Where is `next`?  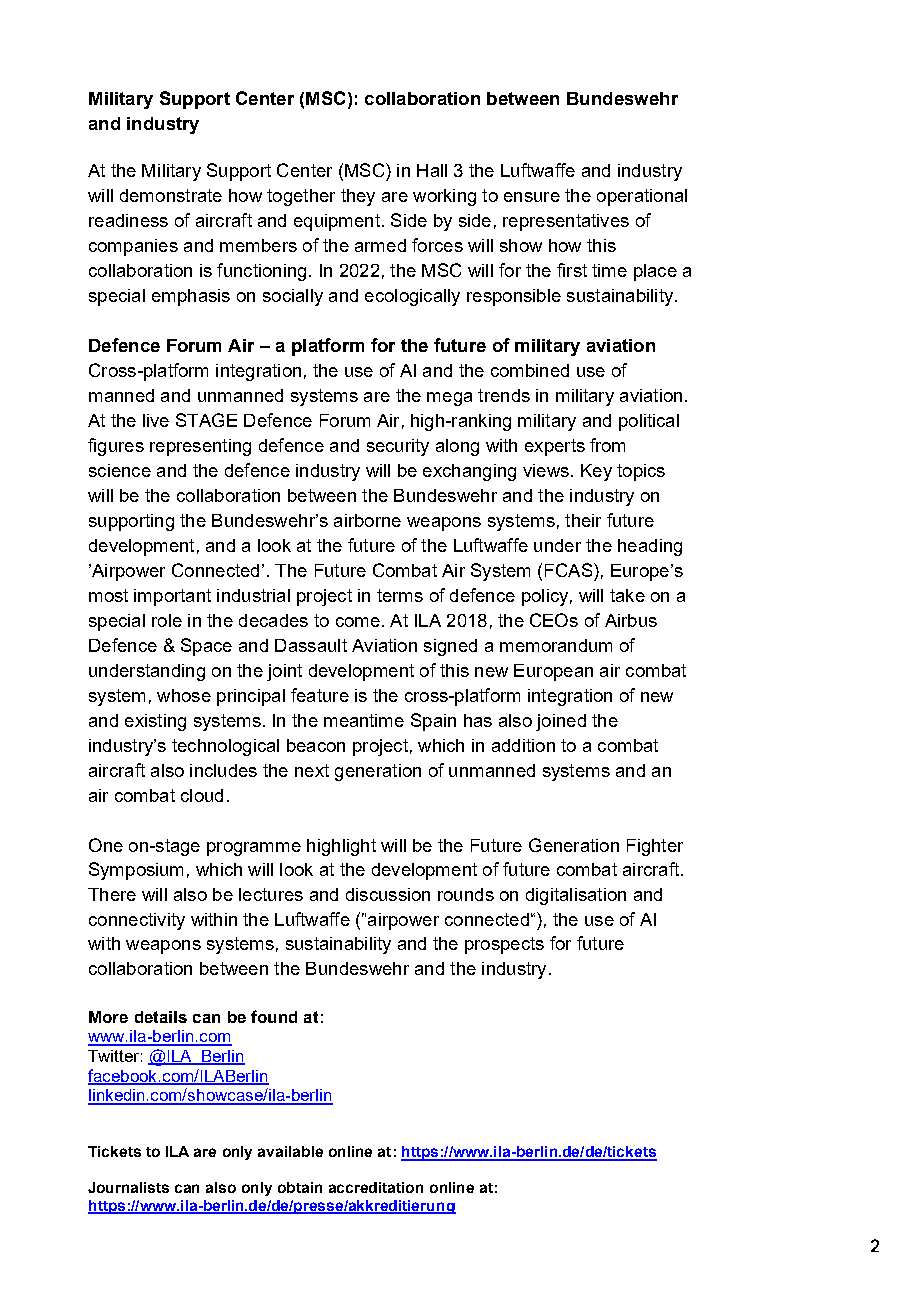
next is located at coordinates (312, 770).
